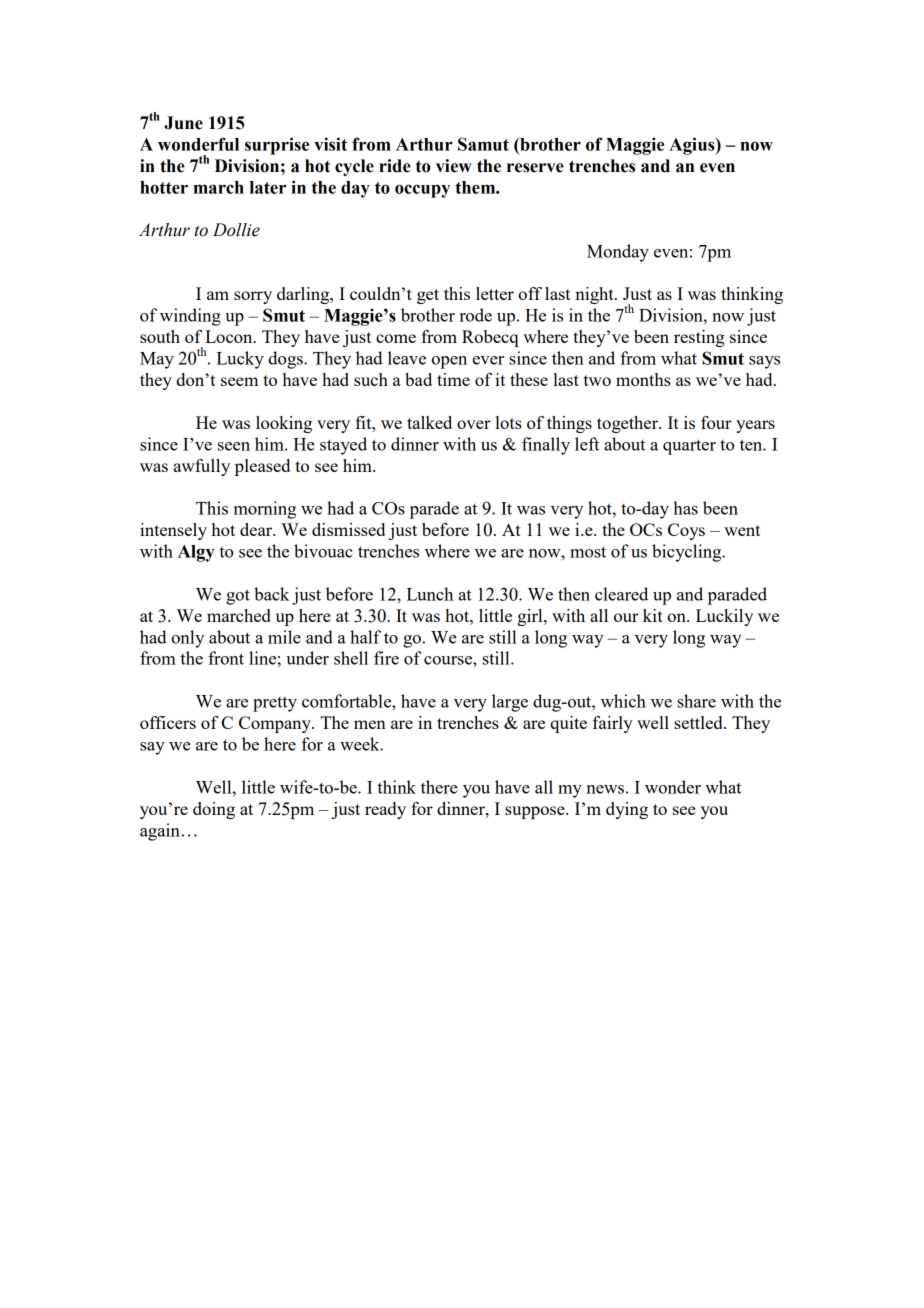 This screenshot has height=1308, width=924. Describe the element at coordinates (277, 146) in the screenshot. I see `surprise` at that location.
